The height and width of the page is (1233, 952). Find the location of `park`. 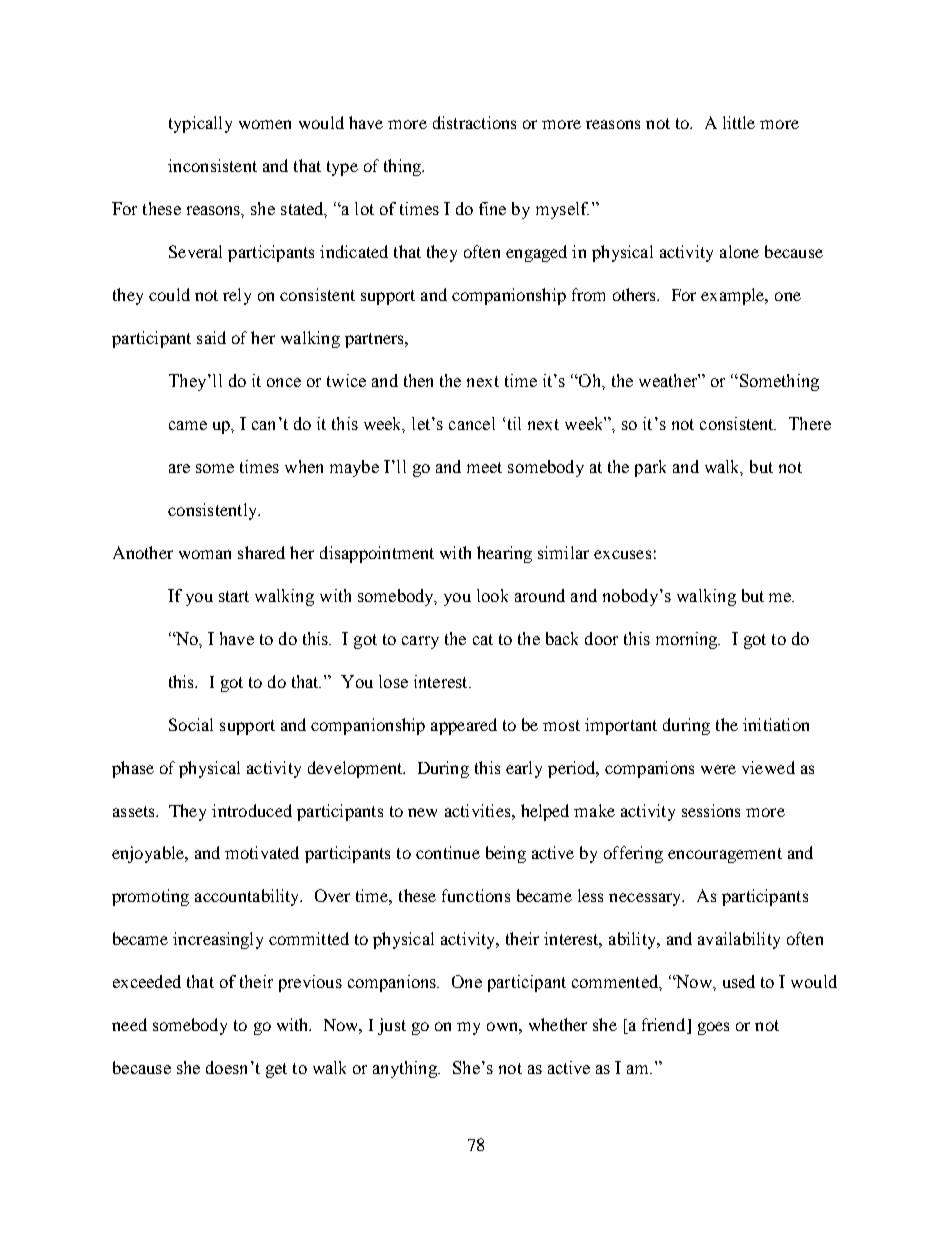

park is located at coordinates (650, 468).
